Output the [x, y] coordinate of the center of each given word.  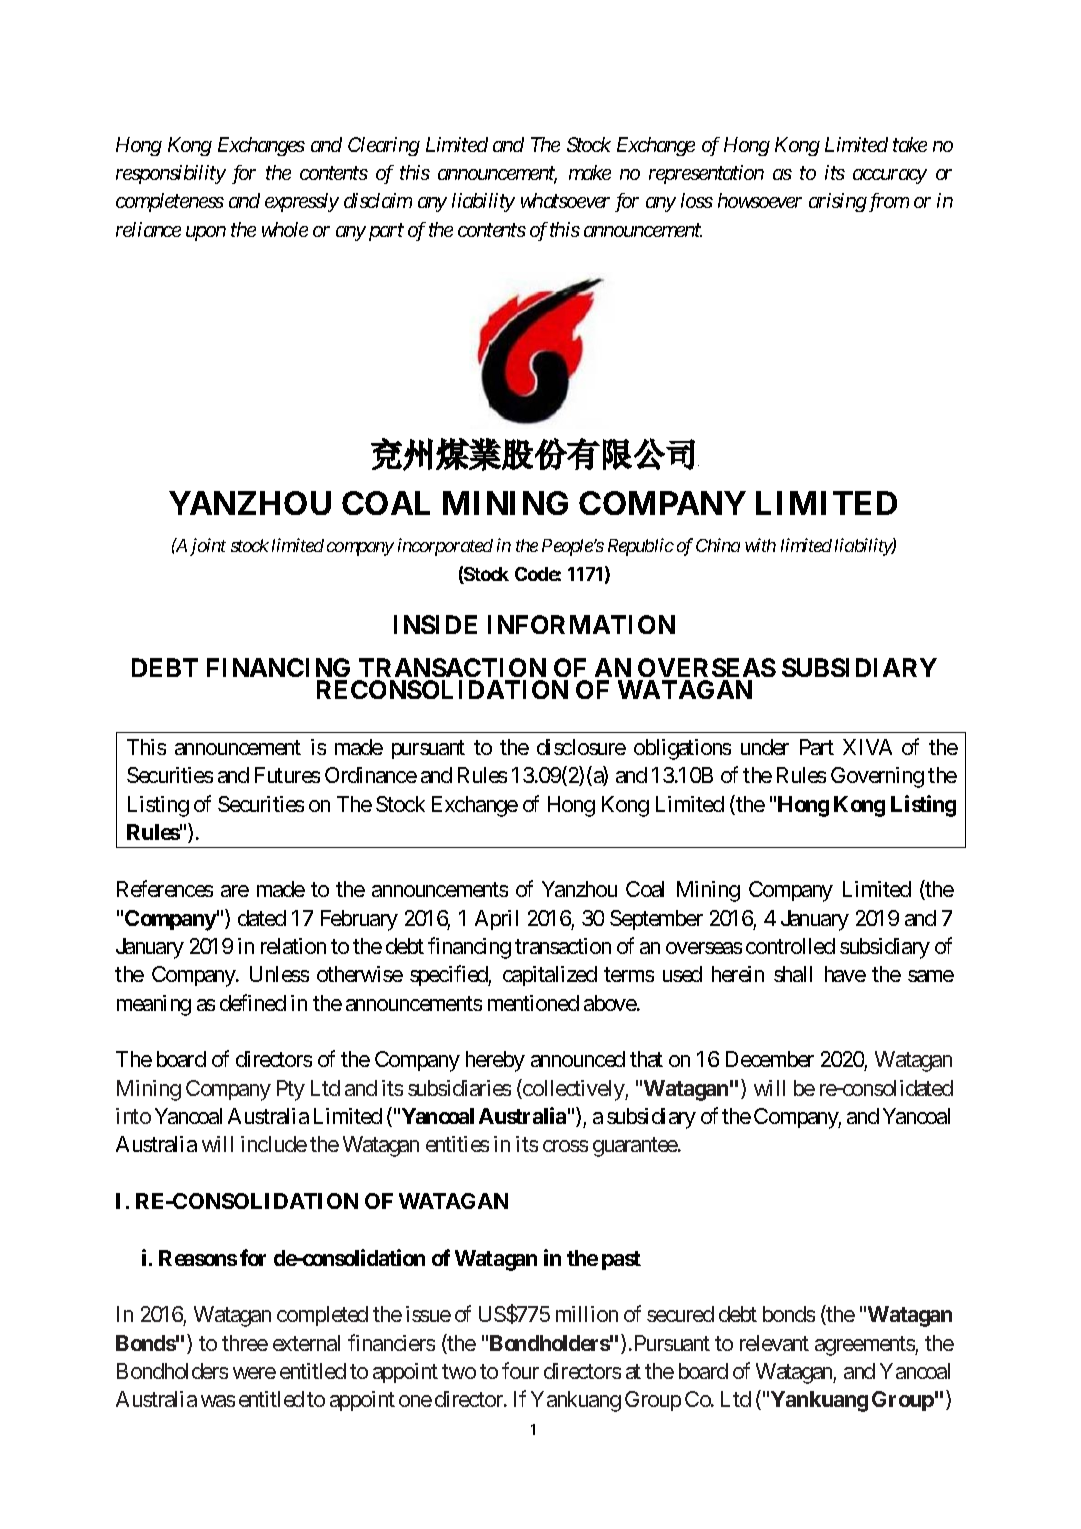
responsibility [171, 174]
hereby [495, 1061]
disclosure [581, 747]
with [760, 545]
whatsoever [565, 200]
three [245, 1343]
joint [208, 547]
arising [838, 202]
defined [253, 1002]
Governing [877, 777]
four [520, 1370]
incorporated [445, 547]
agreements [865, 1346]
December [770, 1059]
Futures [287, 775]
